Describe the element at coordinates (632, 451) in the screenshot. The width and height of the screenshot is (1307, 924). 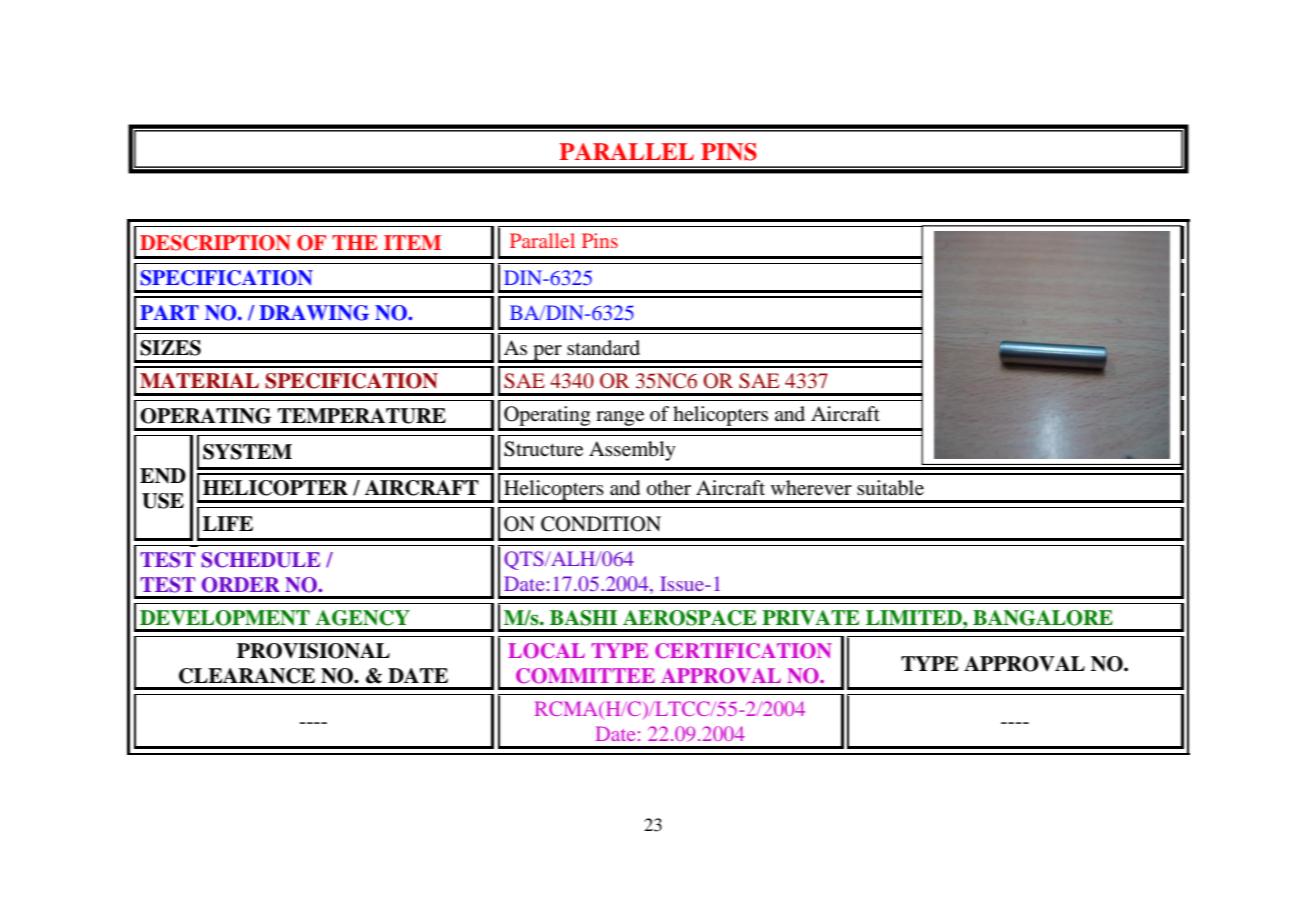
I see `Assembly` at that location.
